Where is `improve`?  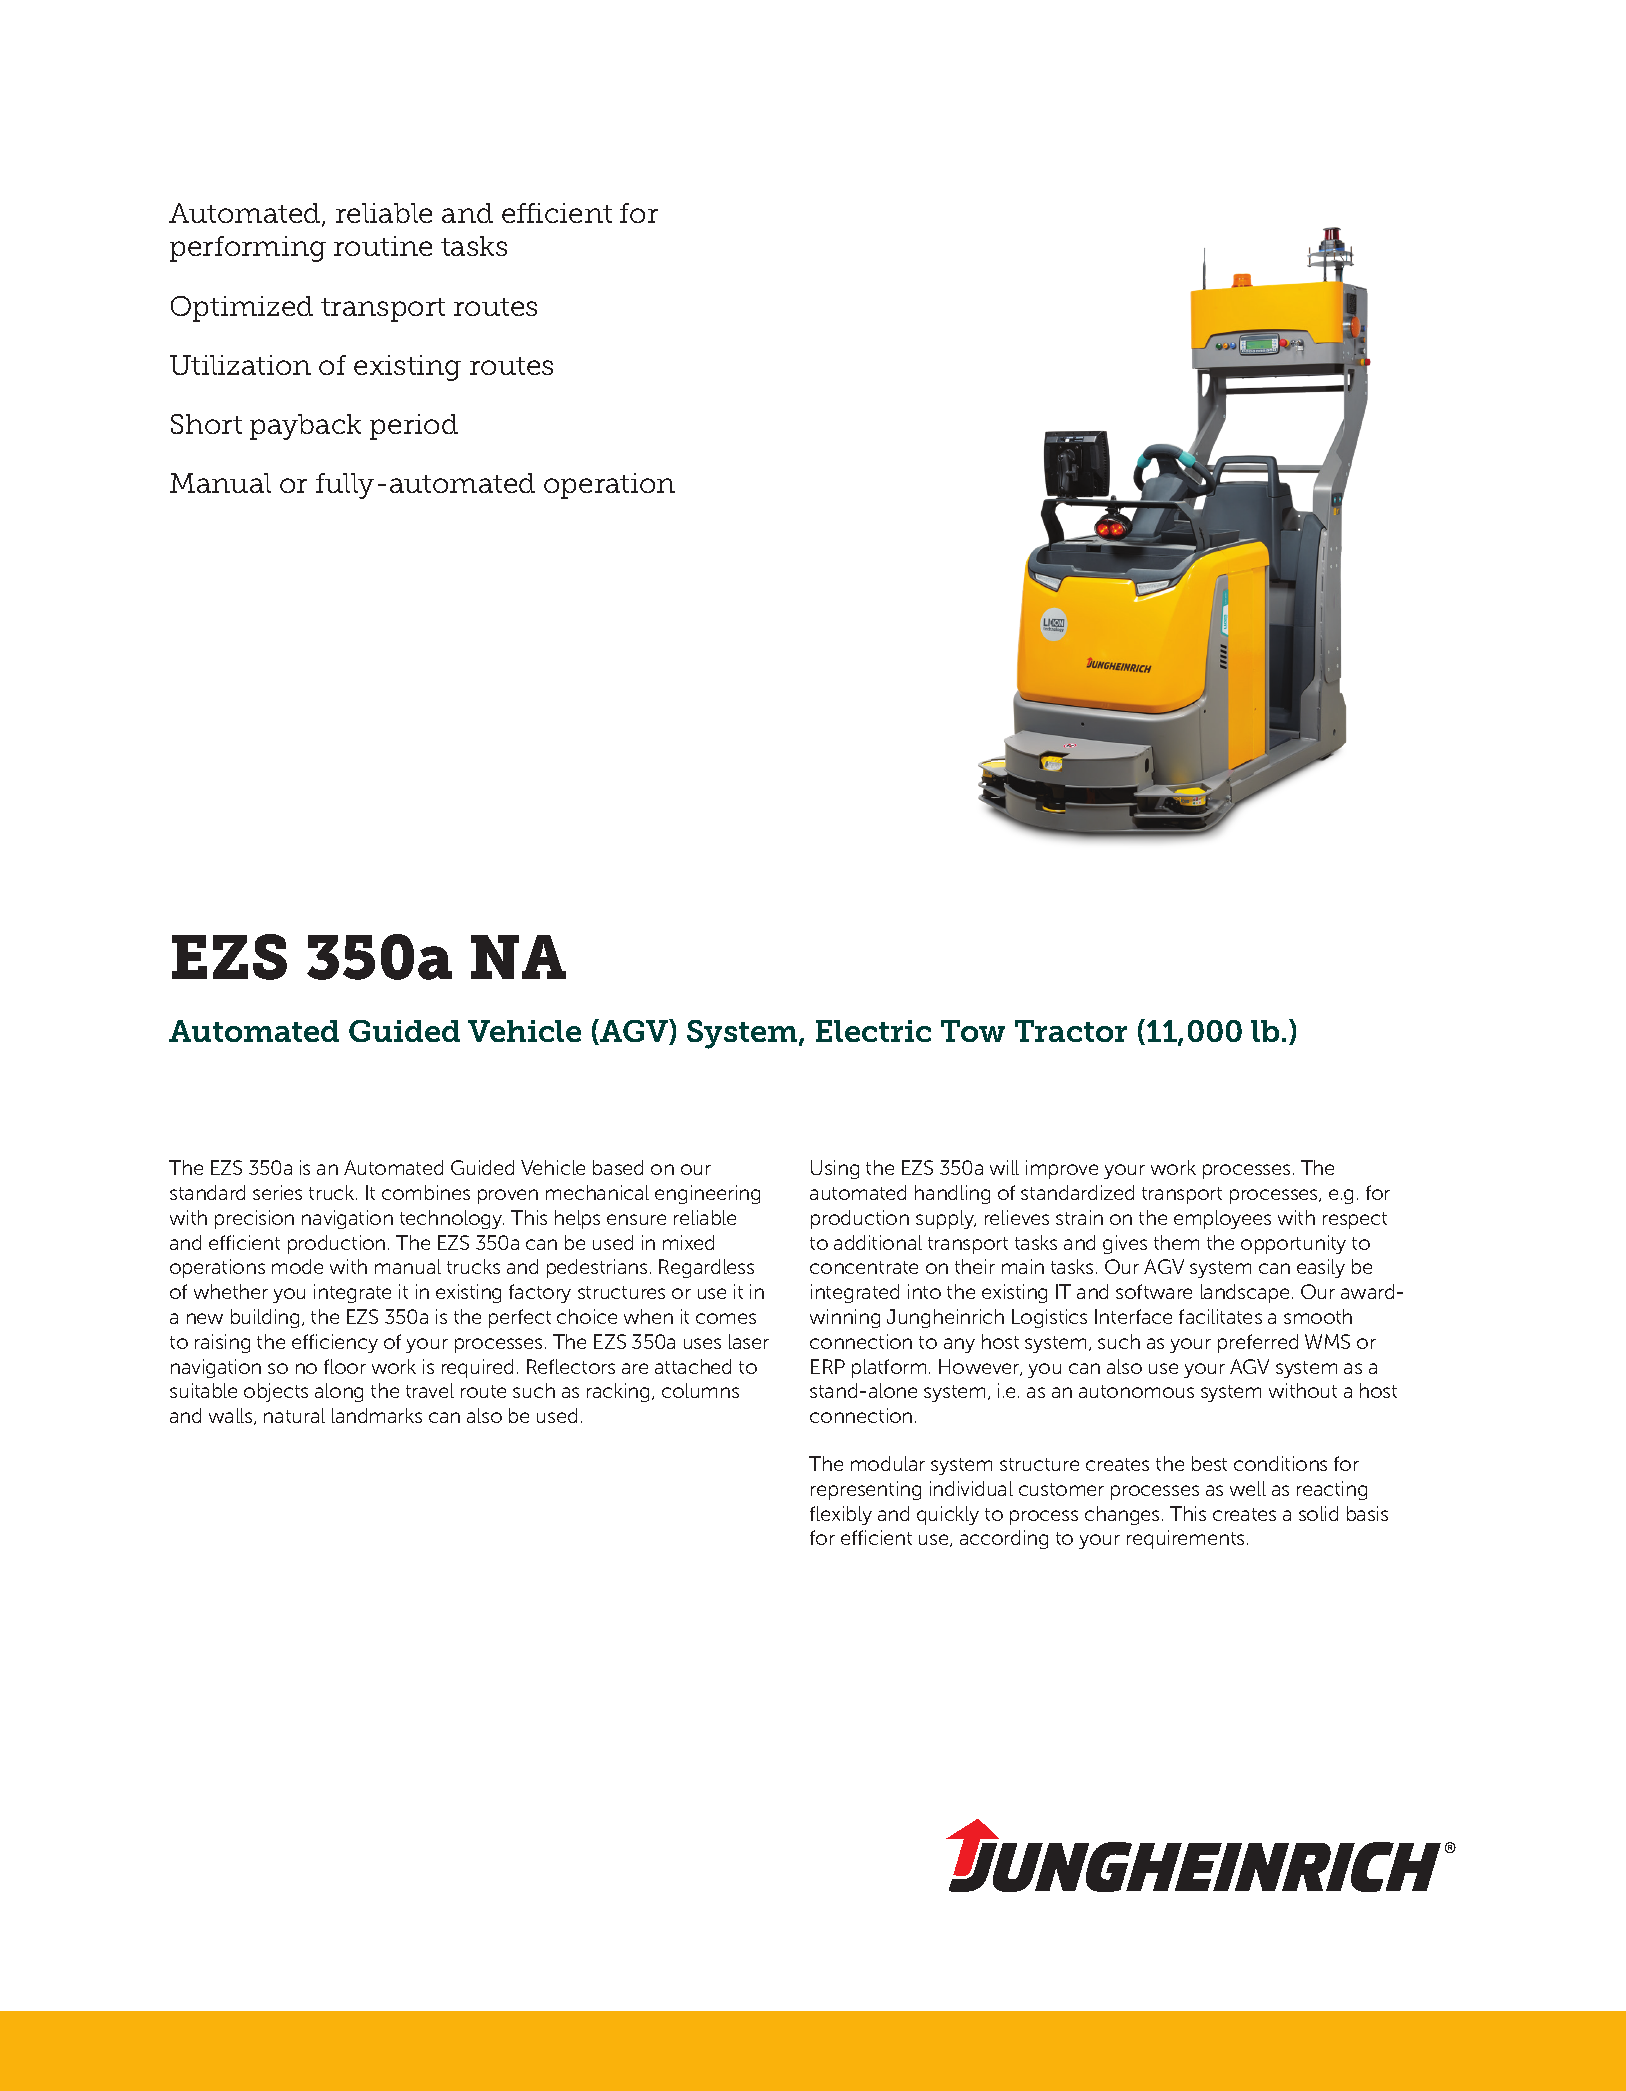
improve is located at coordinates (1062, 1169).
